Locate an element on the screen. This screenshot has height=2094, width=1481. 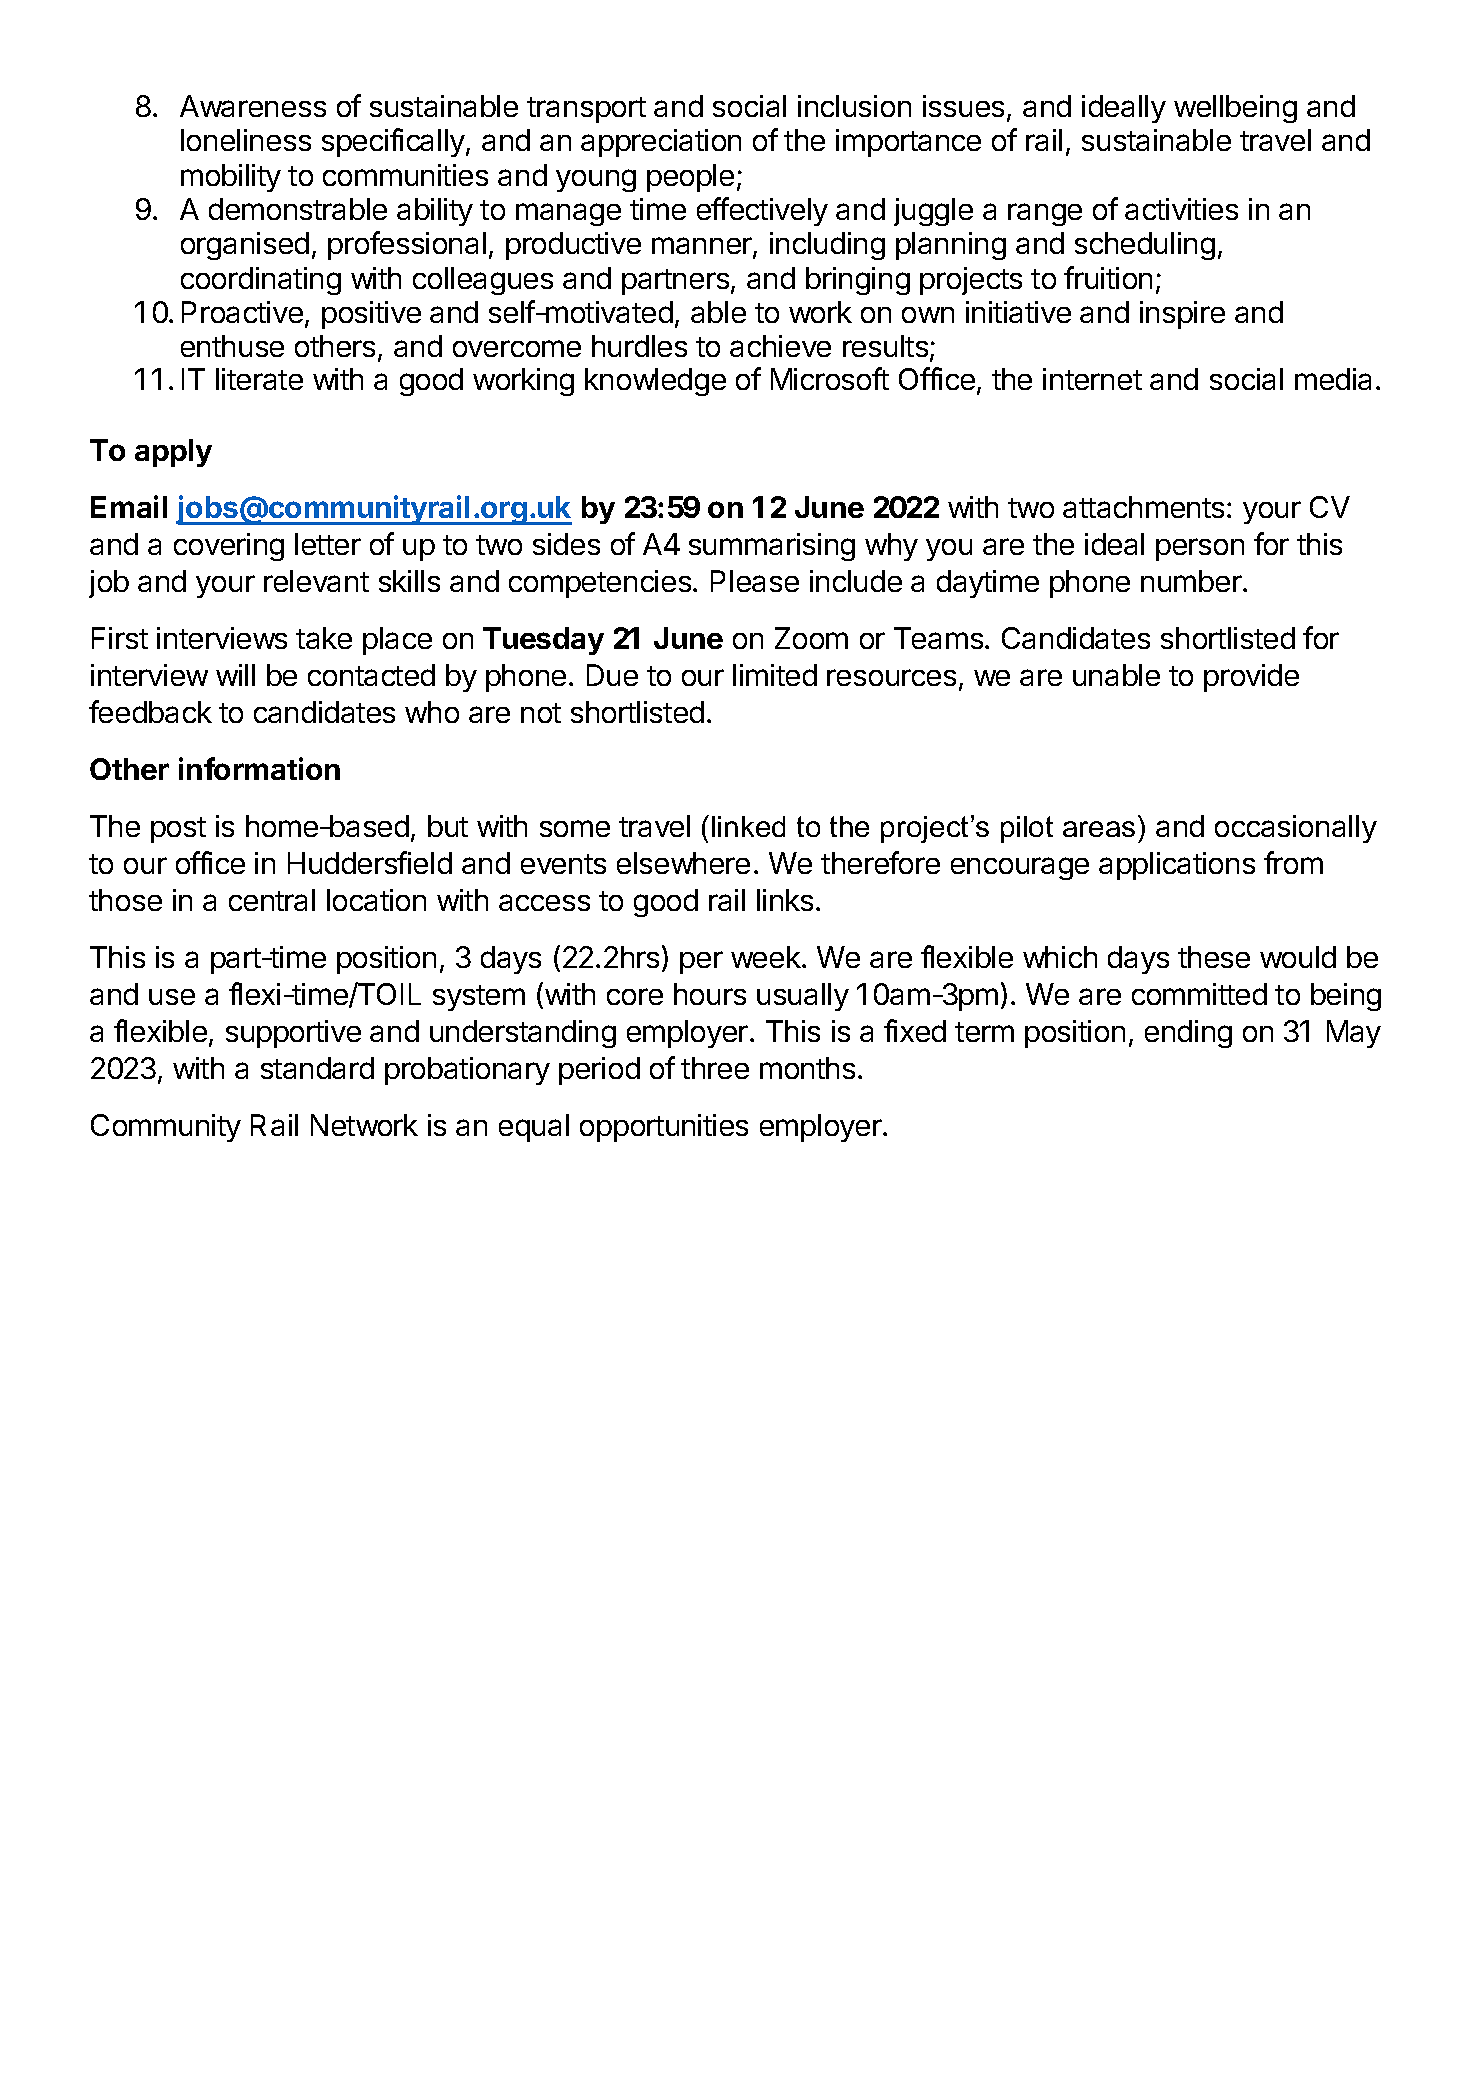
three is located at coordinates (715, 1068).
